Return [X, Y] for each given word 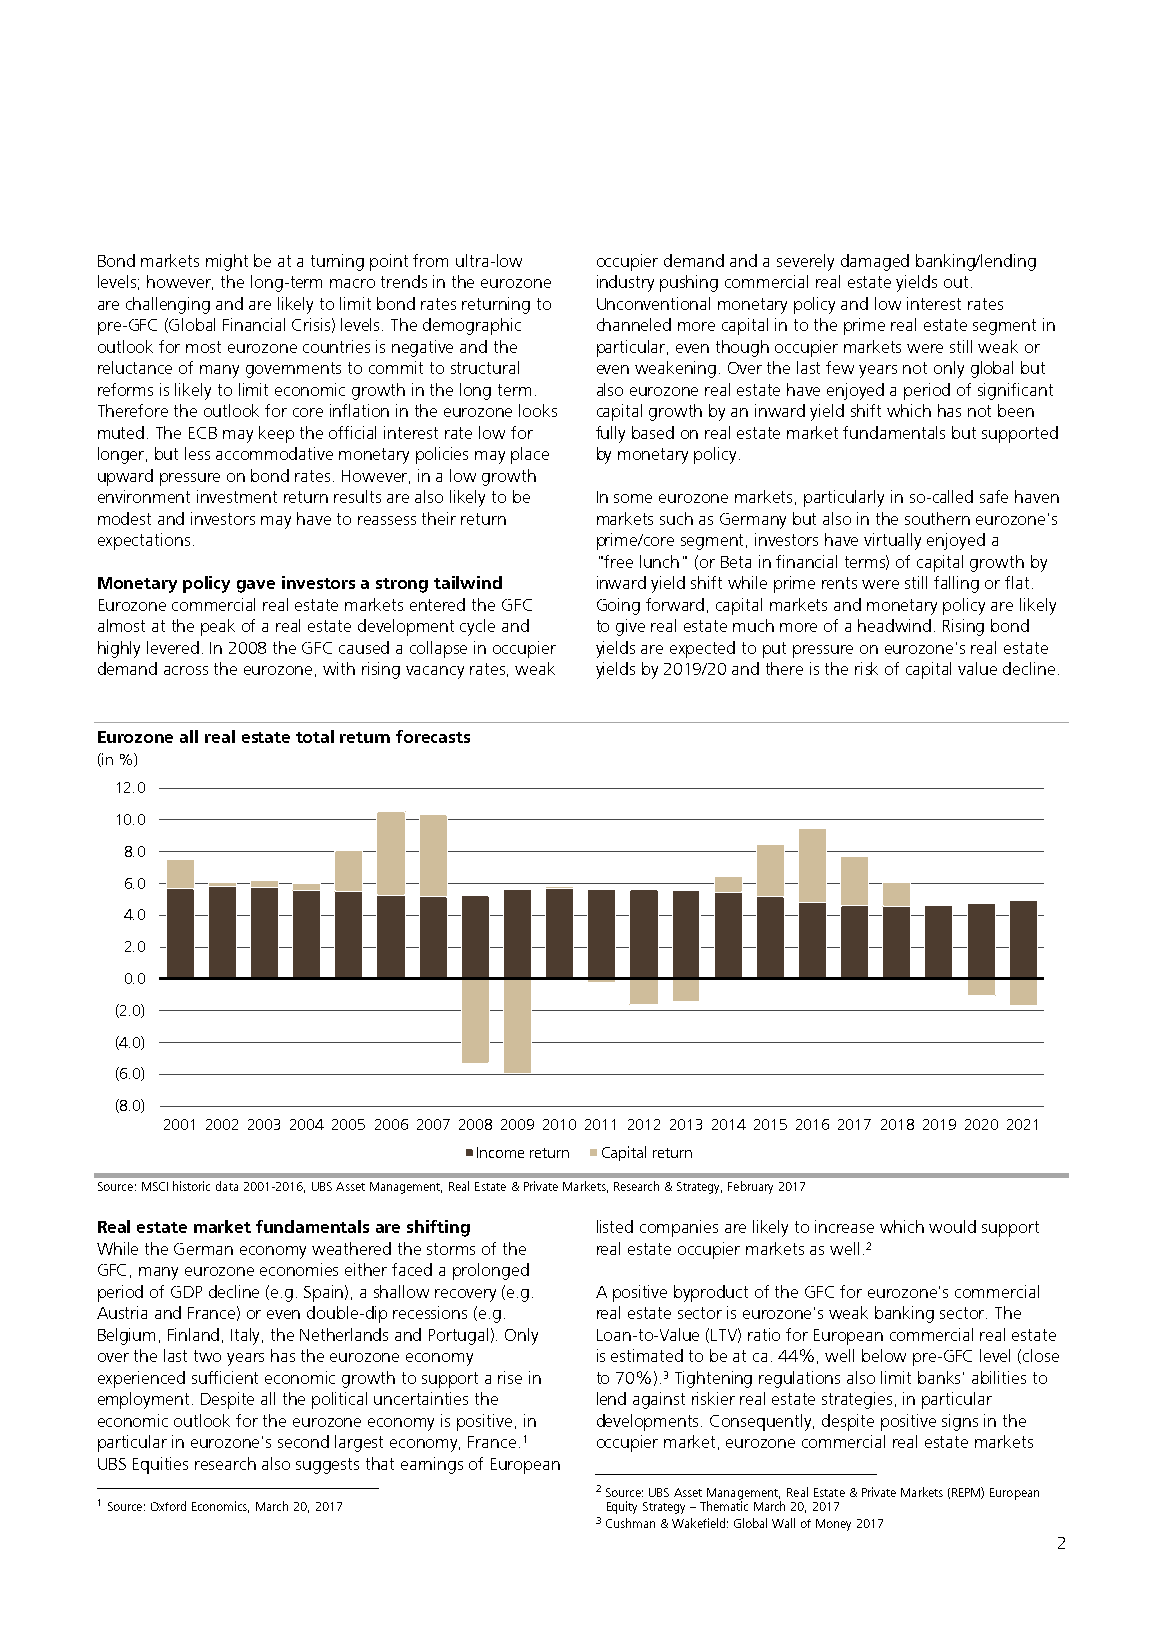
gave [256, 586]
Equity [622, 1507]
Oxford [168, 1506]
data [227, 1186]
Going [618, 606]
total [315, 736]
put [774, 650]
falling [956, 584]
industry [625, 283]
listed [615, 1226]
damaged [875, 262]
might [227, 262]
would [952, 1226]
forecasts [433, 736]
